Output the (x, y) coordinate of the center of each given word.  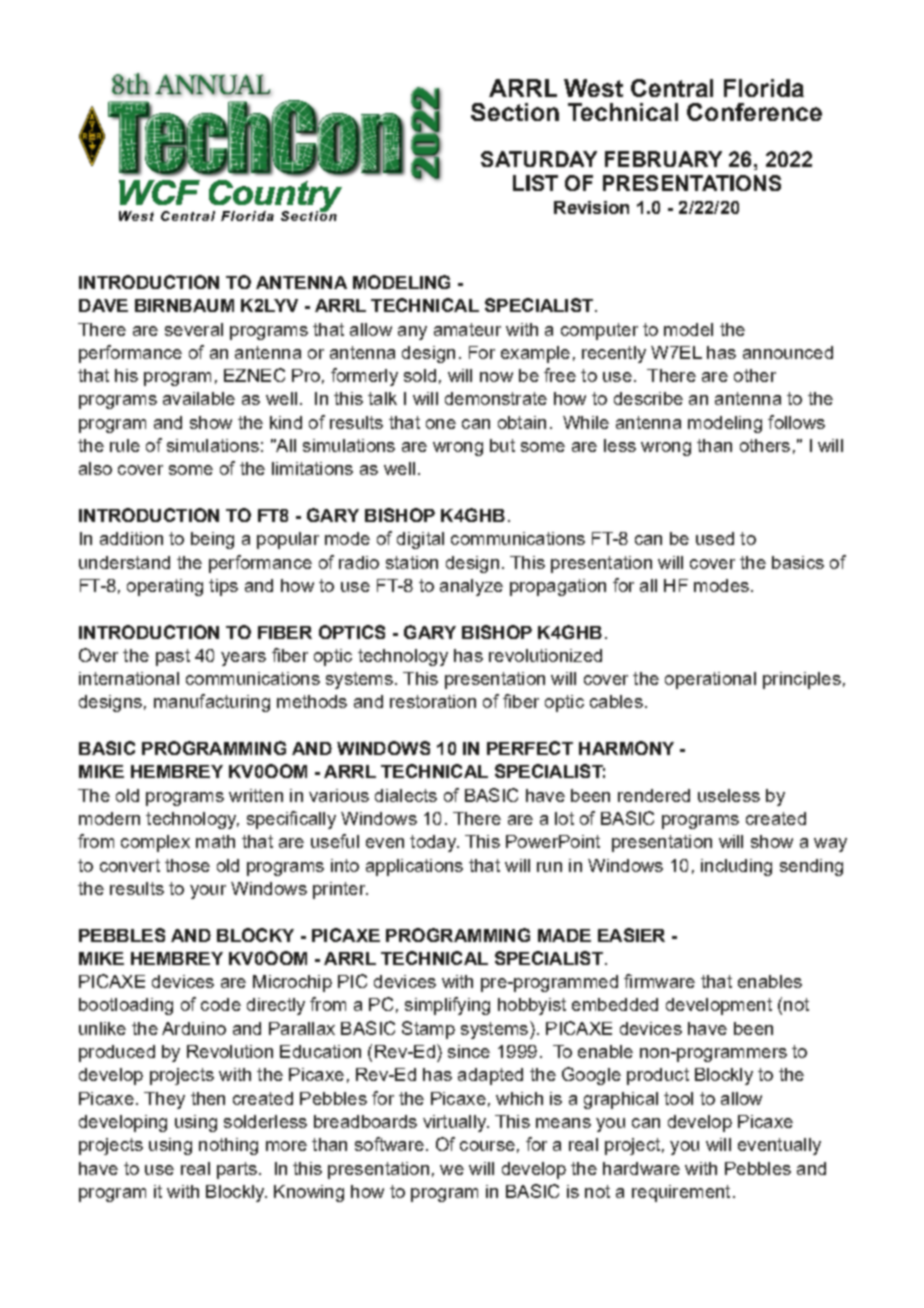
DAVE (103, 305)
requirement (681, 1193)
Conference (754, 112)
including (736, 867)
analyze (471, 587)
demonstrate (496, 398)
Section (515, 112)
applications (414, 867)
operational (710, 680)
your (208, 892)
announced (788, 352)
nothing (228, 1146)
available (199, 398)
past (173, 657)
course (487, 1146)
